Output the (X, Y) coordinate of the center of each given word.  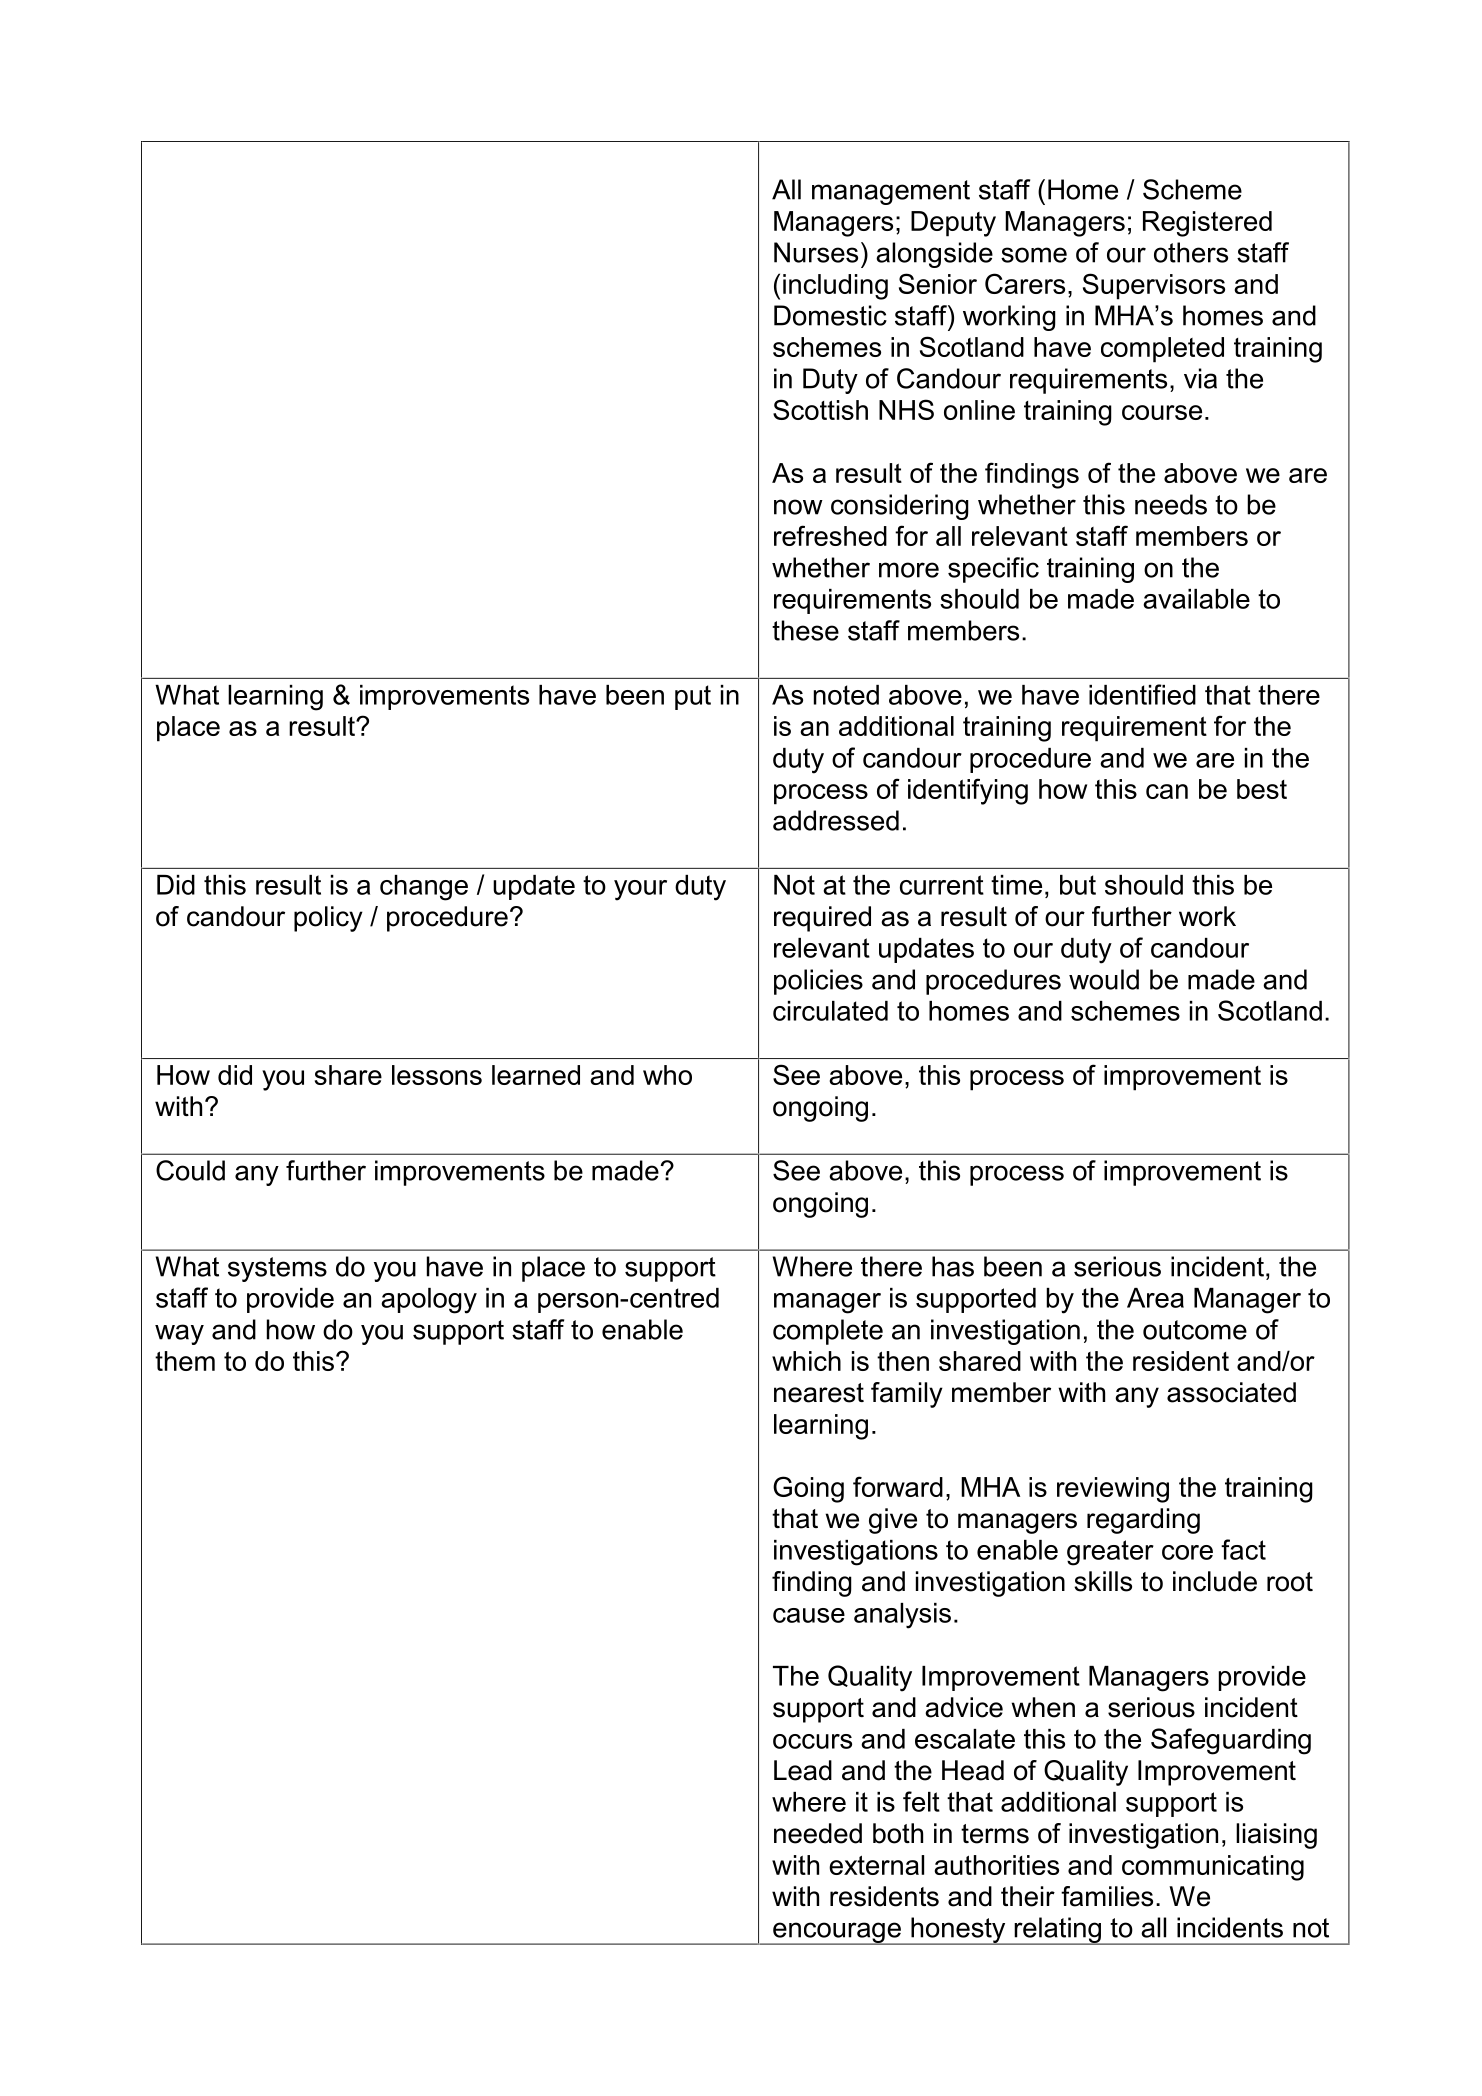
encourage (837, 1933)
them (185, 1361)
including (835, 287)
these (805, 630)
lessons (437, 1075)
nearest (819, 1393)
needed (818, 1833)
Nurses (816, 252)
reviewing (1113, 1490)
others (1191, 252)
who (667, 1075)
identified (1142, 694)
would (1104, 979)
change (424, 888)
